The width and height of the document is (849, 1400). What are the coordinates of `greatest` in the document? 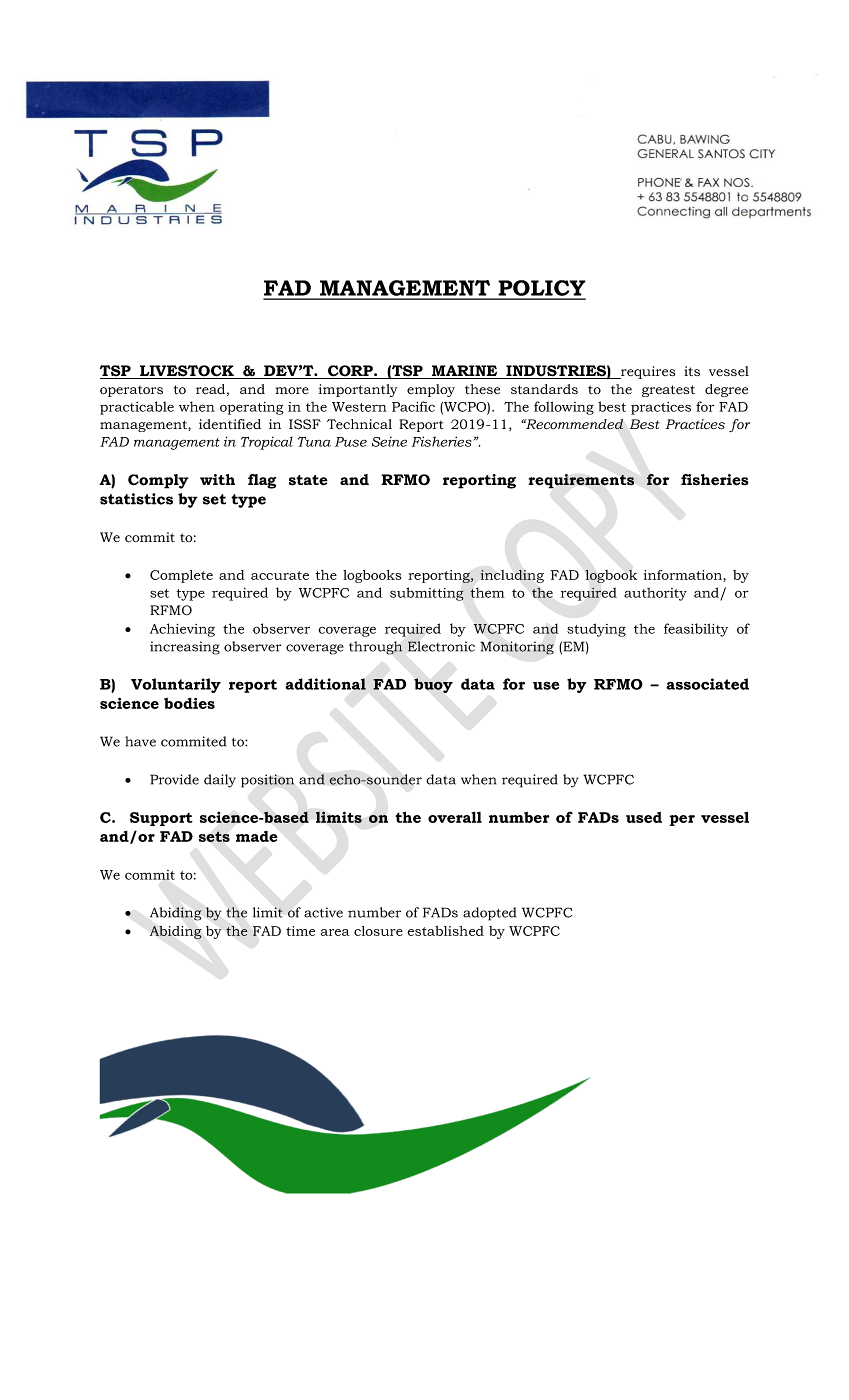 It's located at (668, 391).
